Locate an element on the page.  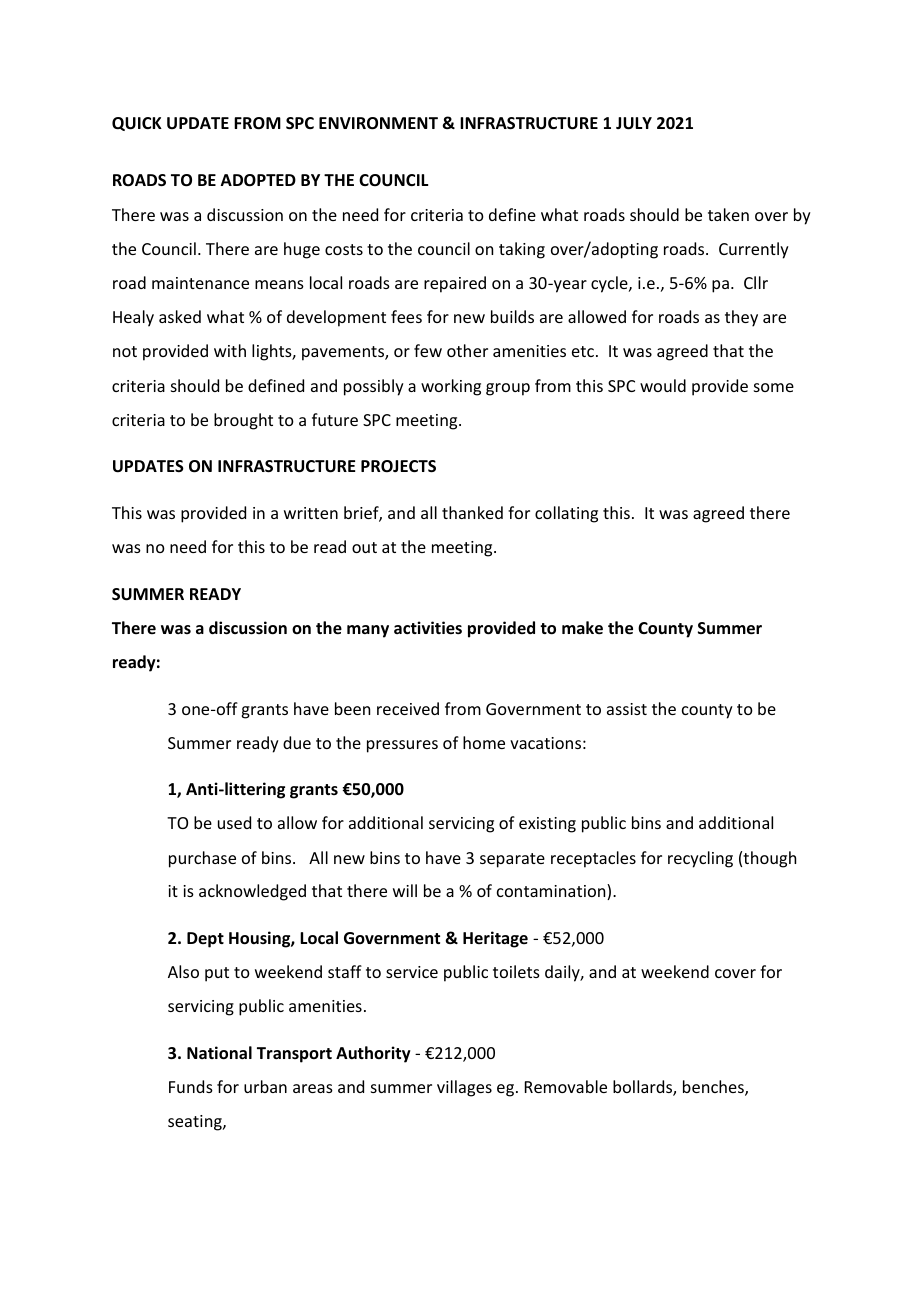
Funds is located at coordinates (191, 1086).
